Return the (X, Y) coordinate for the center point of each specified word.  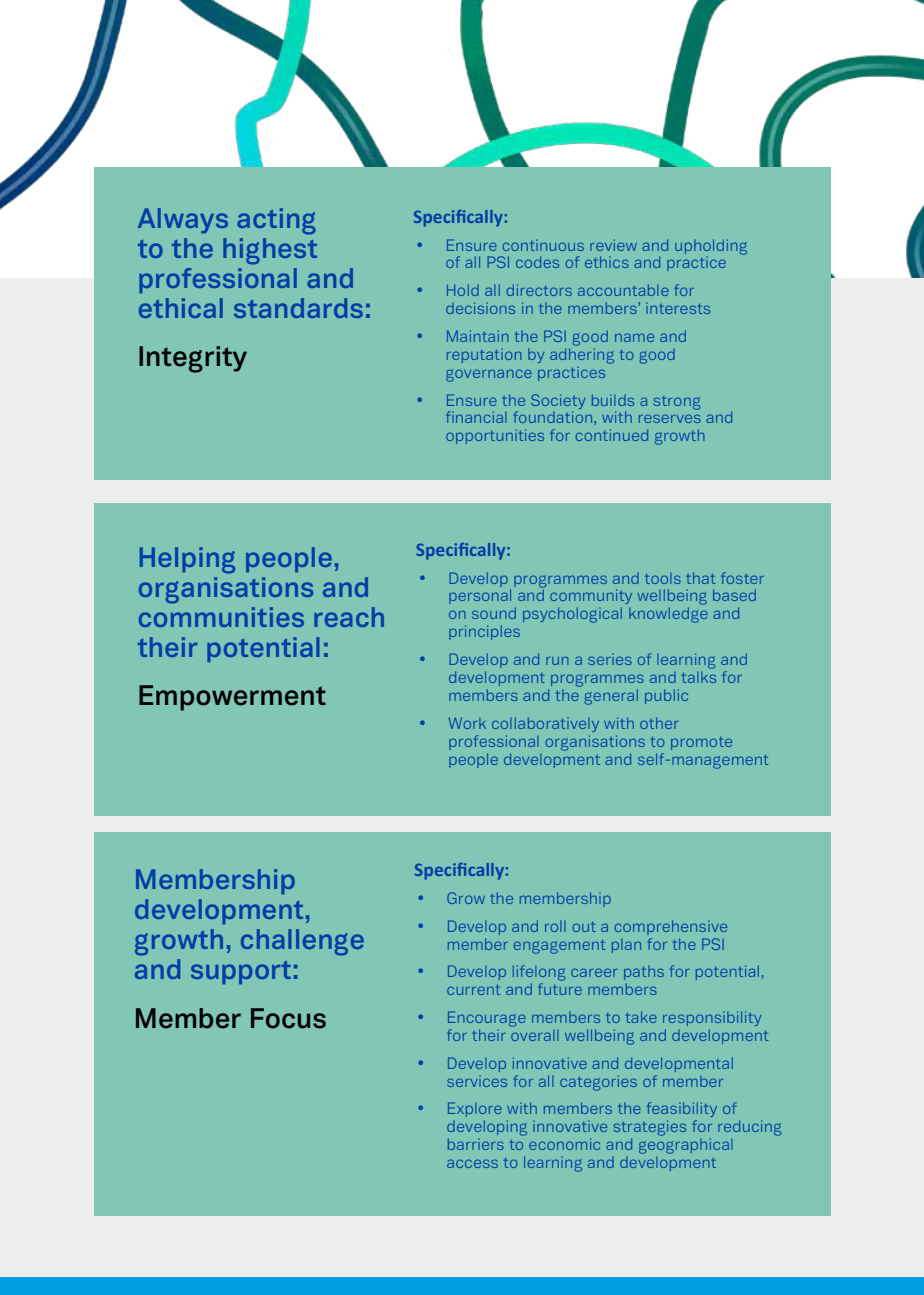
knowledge (668, 615)
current (473, 990)
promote (701, 743)
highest (270, 251)
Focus (288, 1018)
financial (476, 417)
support (241, 972)
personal (480, 596)
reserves (670, 418)
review (613, 245)
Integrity (193, 359)
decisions (480, 308)
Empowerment (232, 698)
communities (221, 617)
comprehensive (671, 927)
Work (467, 723)
